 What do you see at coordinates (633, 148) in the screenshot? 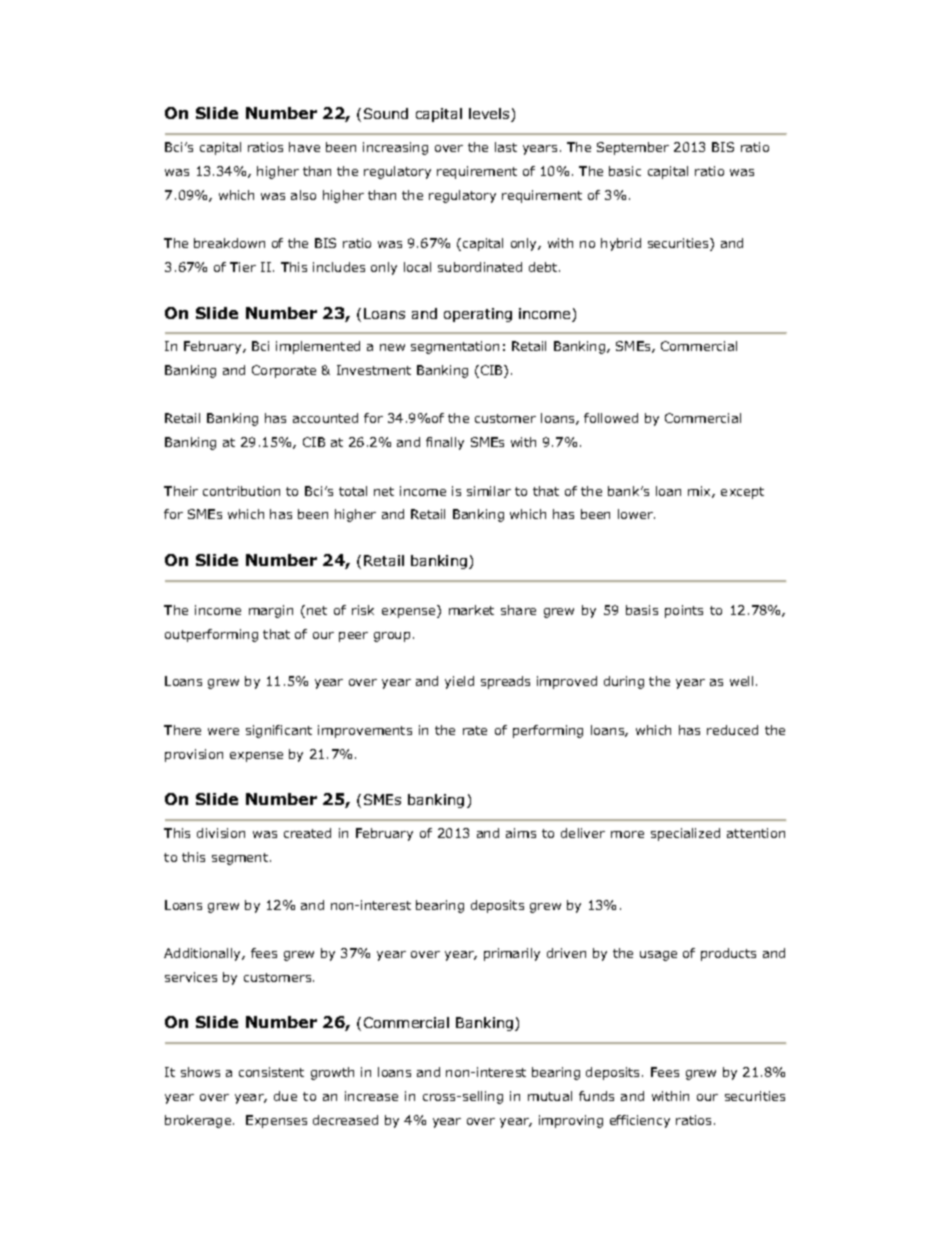
I see `September` at bounding box center [633, 148].
